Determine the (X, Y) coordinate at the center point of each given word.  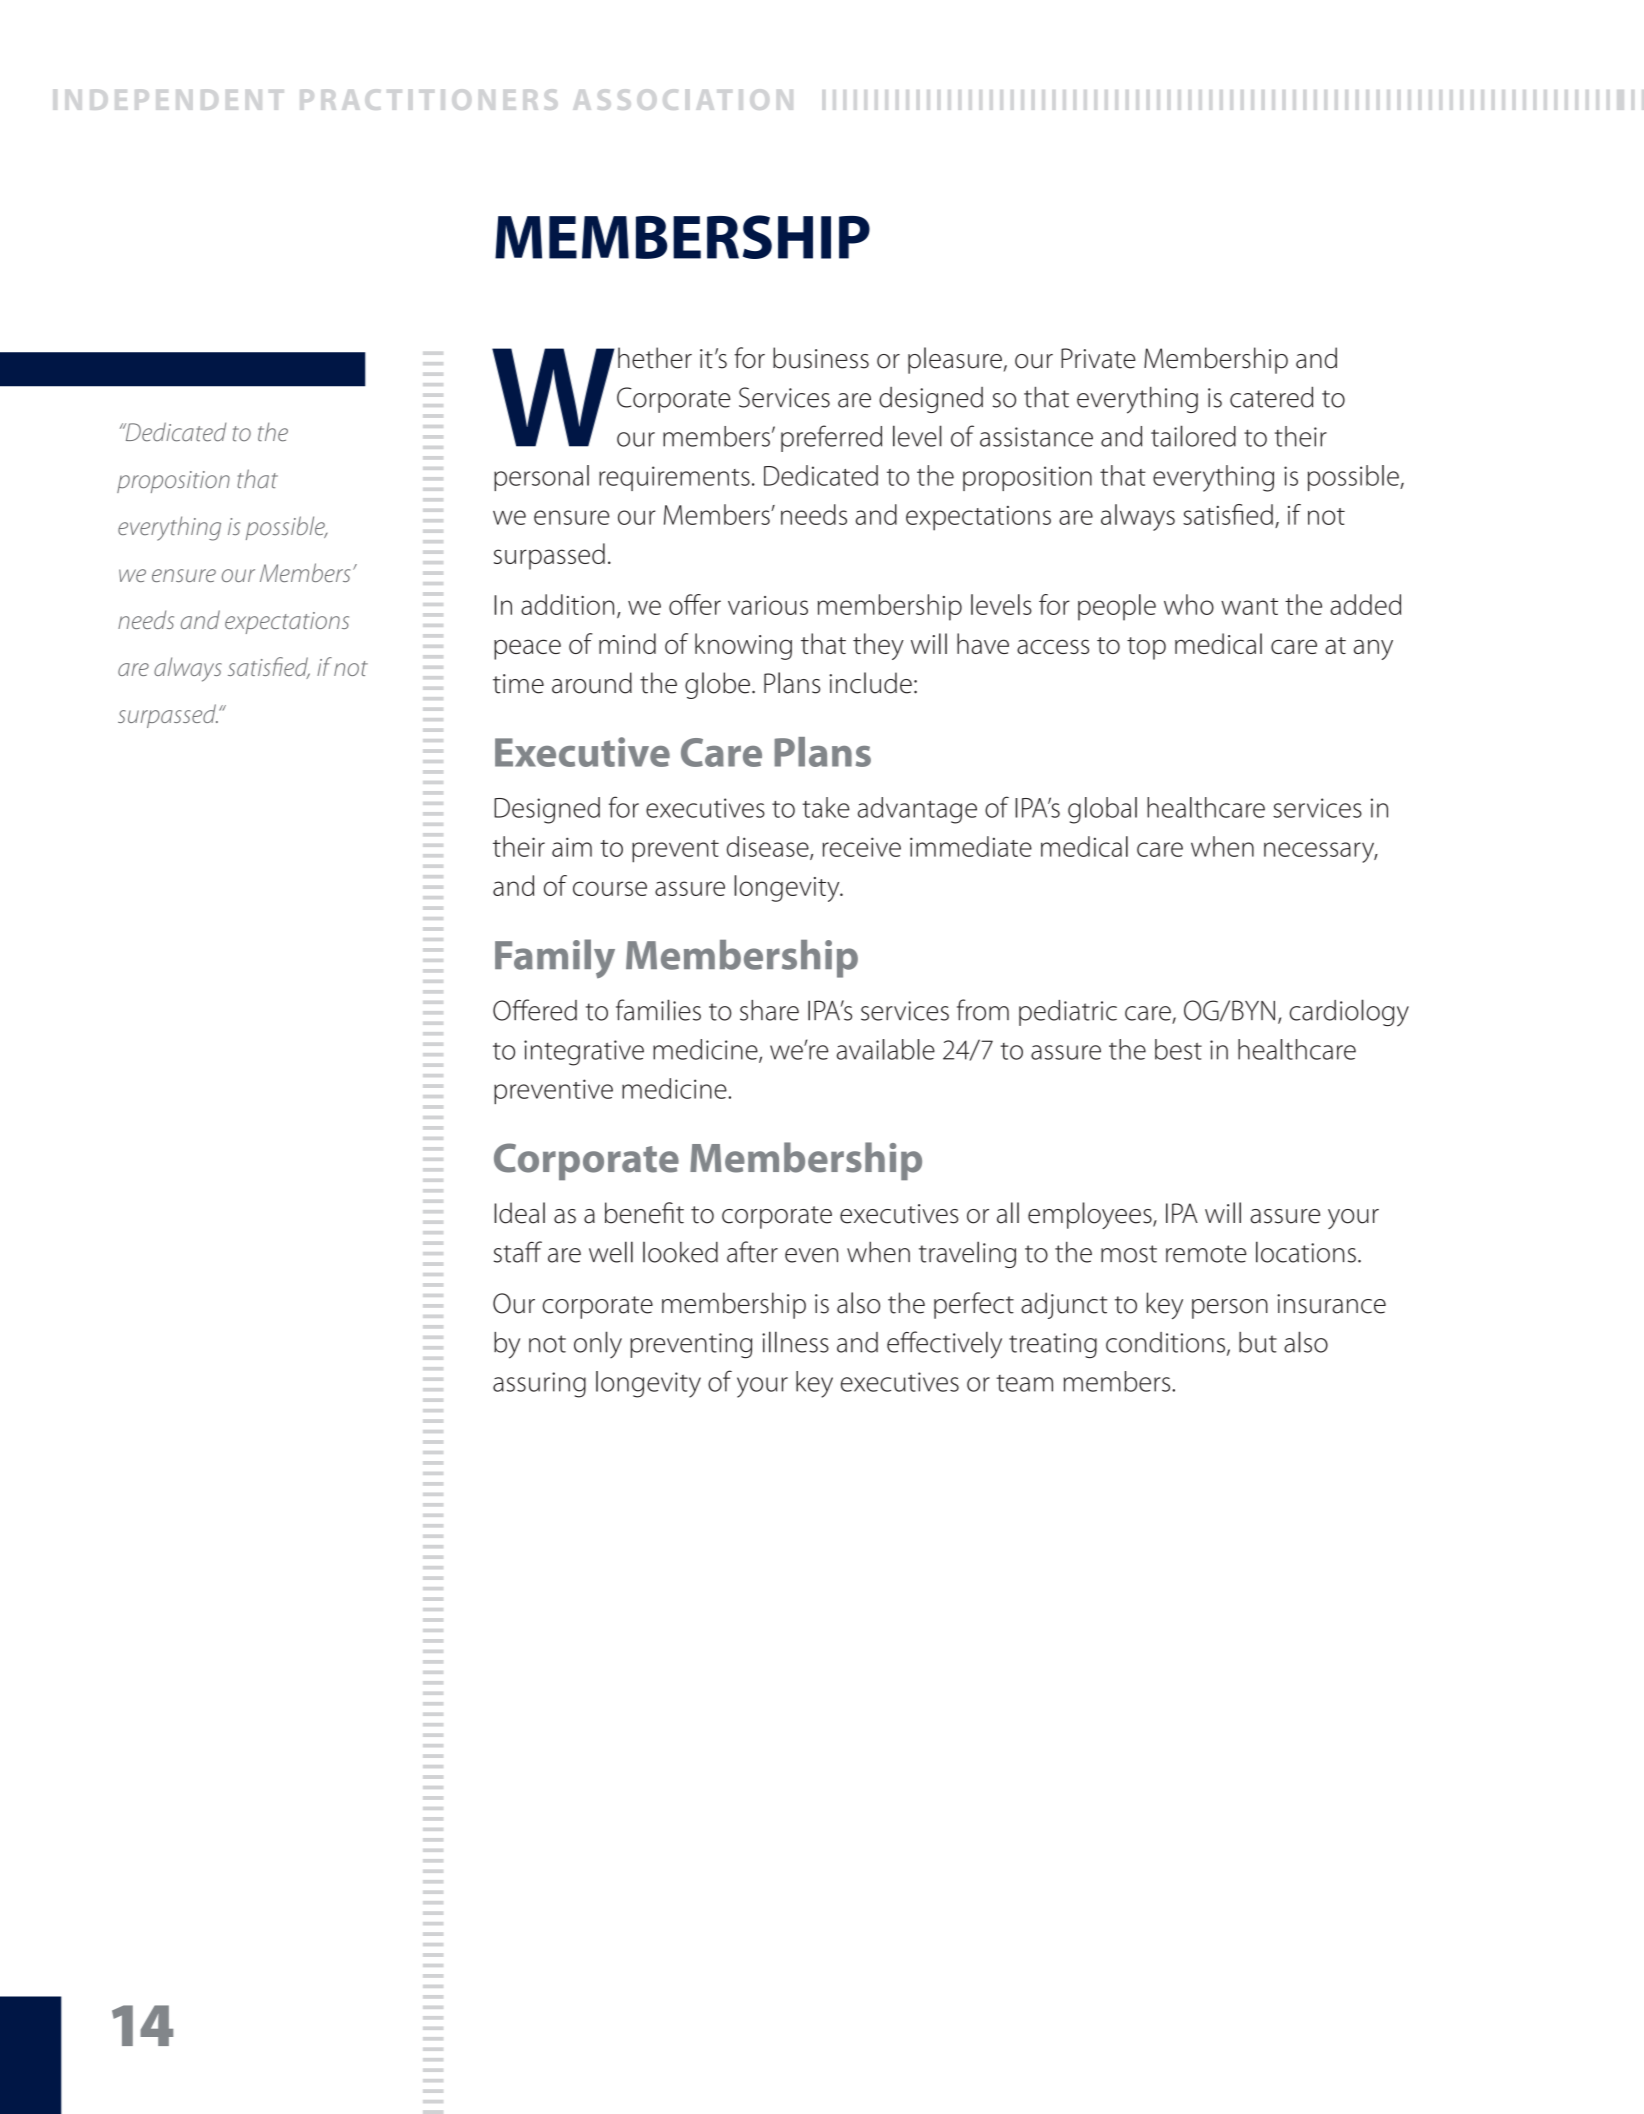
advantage (917, 810)
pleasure (955, 360)
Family (555, 959)
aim (572, 847)
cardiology (1349, 1013)
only (598, 1344)
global (1102, 810)
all (1008, 1213)
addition (567, 604)
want (1249, 606)
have (983, 643)
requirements (674, 478)
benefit (644, 1213)
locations (1306, 1252)
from (983, 1010)
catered (1271, 397)
